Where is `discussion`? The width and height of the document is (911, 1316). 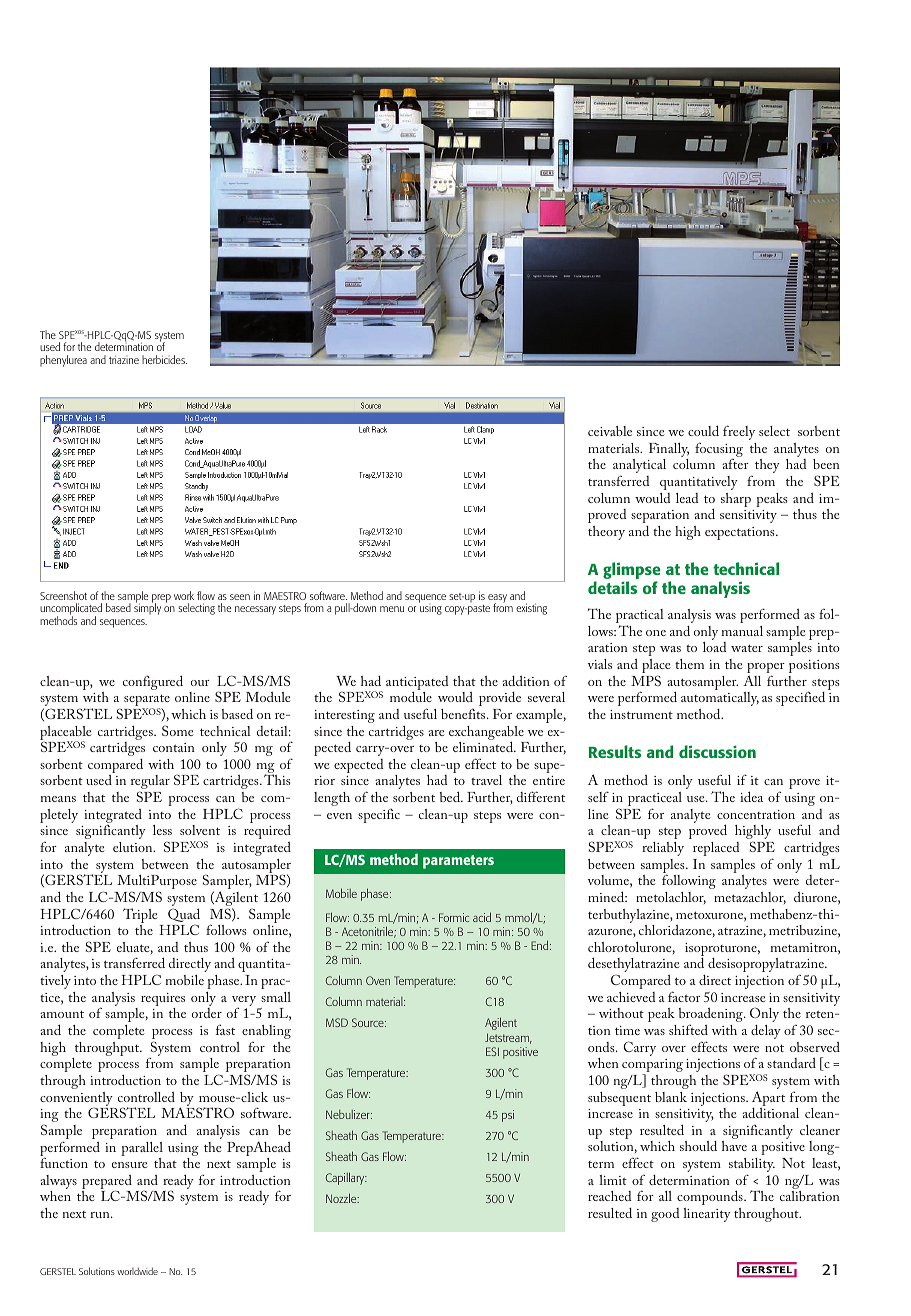
discussion is located at coordinates (717, 751).
